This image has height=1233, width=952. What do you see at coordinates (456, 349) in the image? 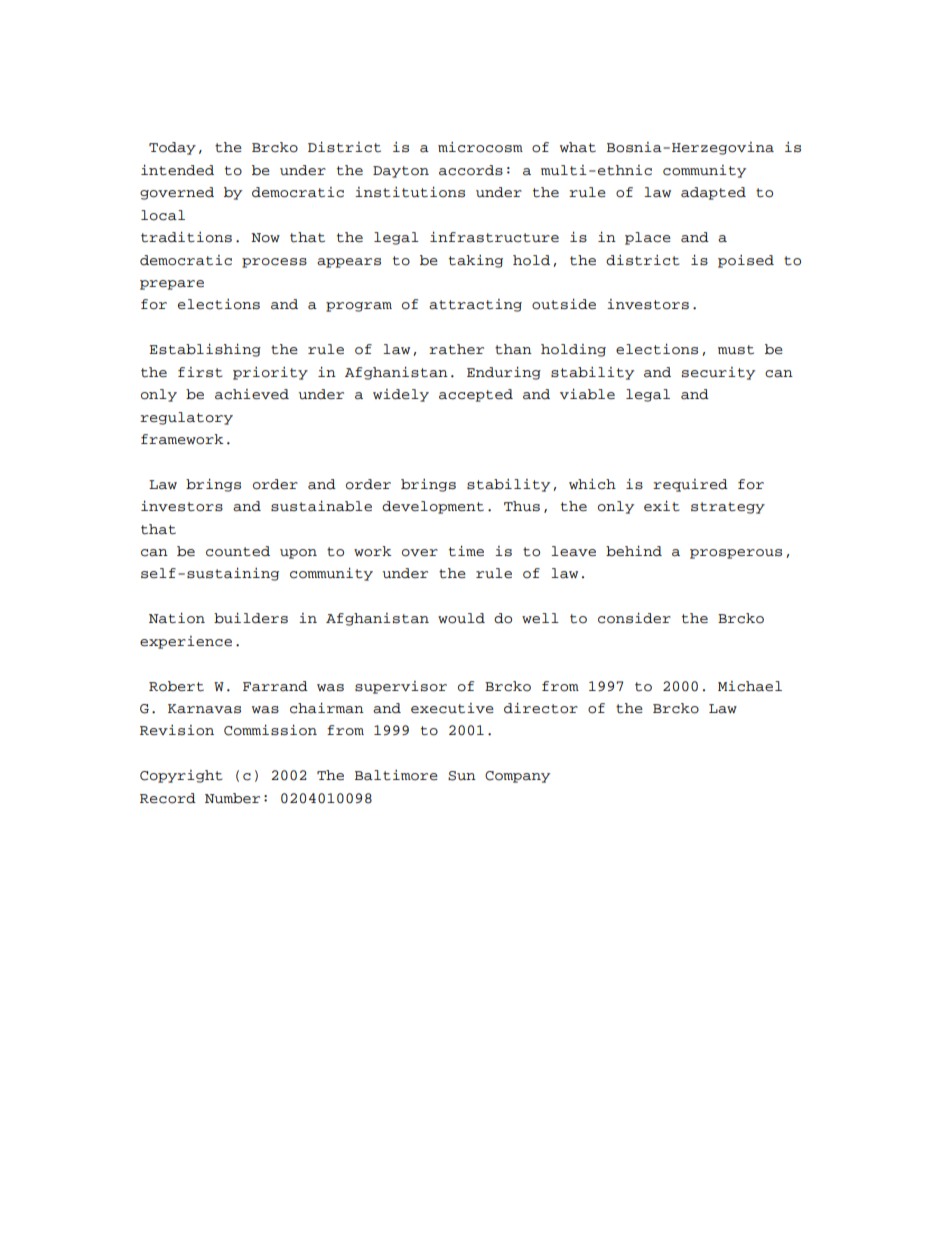
I see `rather` at bounding box center [456, 349].
